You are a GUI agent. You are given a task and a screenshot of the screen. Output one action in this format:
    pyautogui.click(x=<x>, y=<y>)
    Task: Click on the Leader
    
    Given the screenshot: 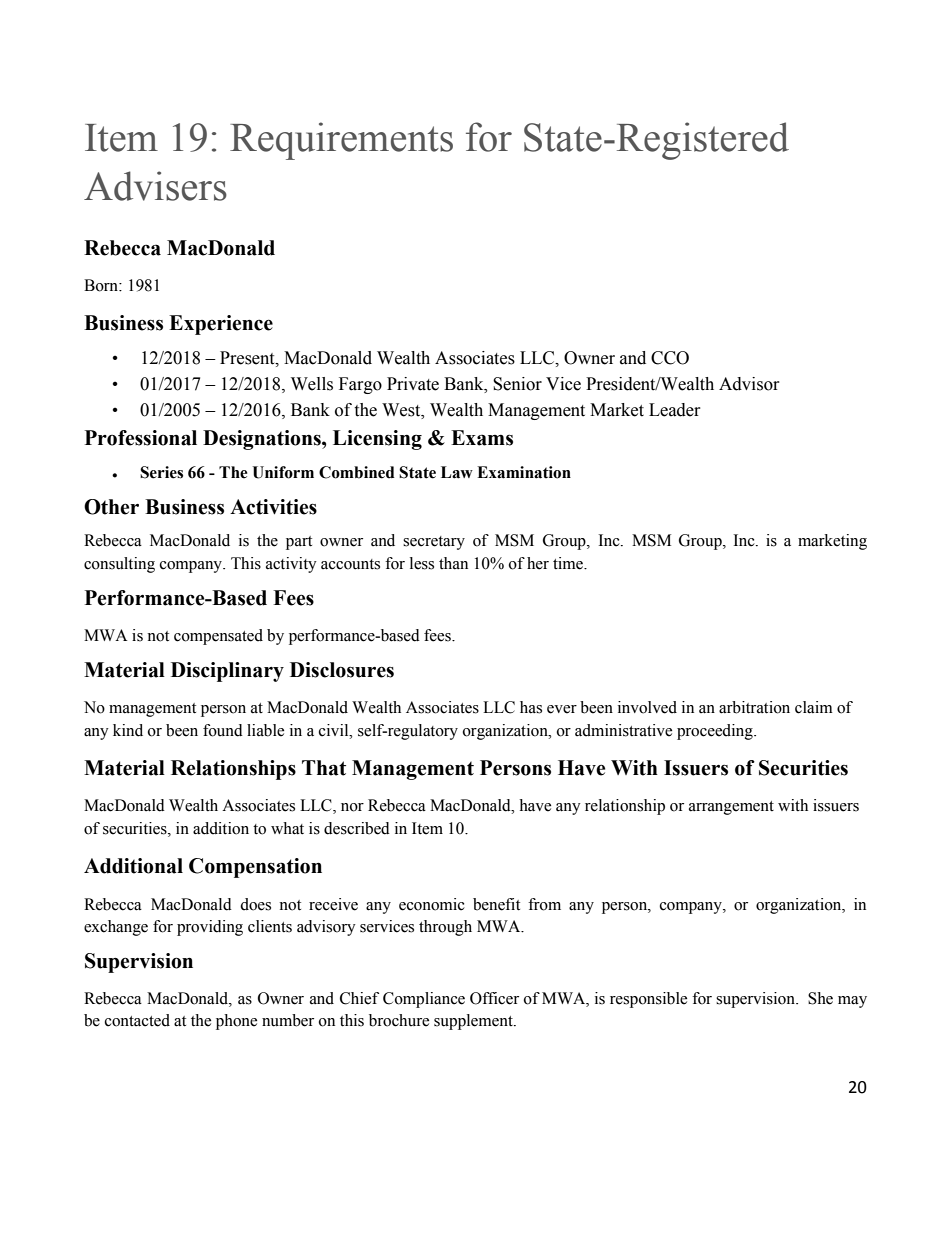 What is the action you would take?
    pyautogui.click(x=675, y=410)
